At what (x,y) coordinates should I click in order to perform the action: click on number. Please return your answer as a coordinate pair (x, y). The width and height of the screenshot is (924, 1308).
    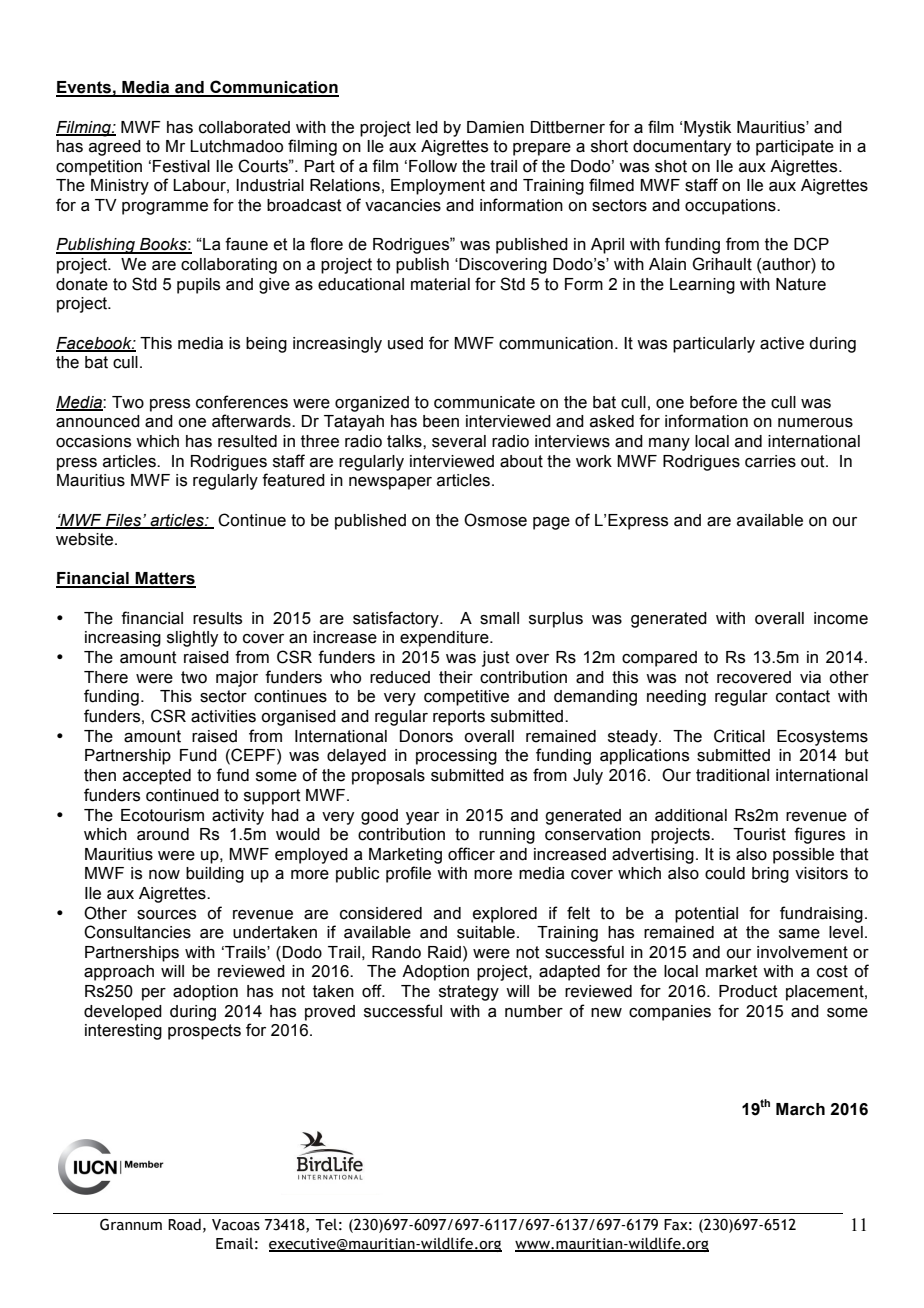
    Looking at the image, I should click on (534, 1011).
